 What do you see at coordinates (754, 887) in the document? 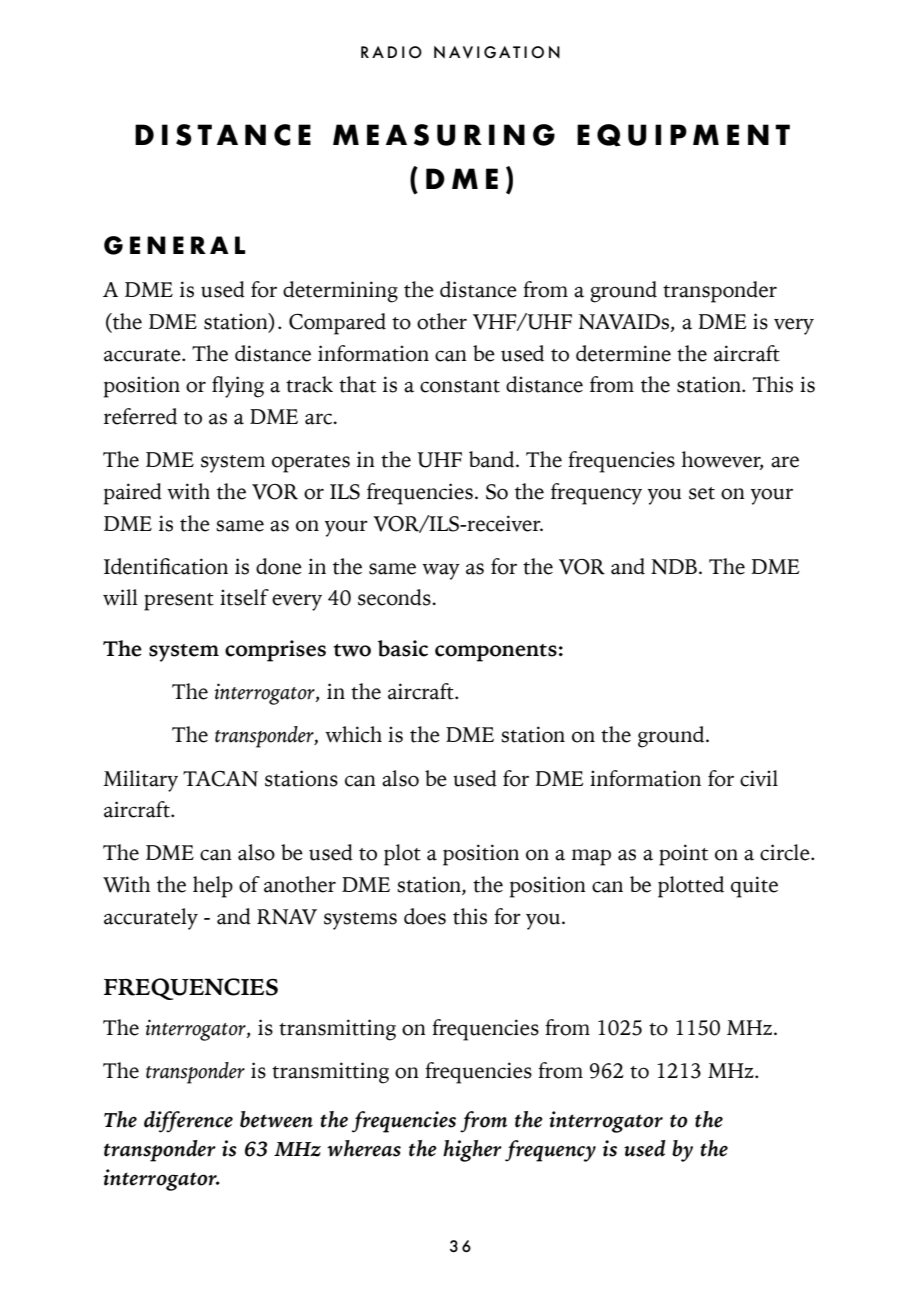
I see `quite` at bounding box center [754, 887].
